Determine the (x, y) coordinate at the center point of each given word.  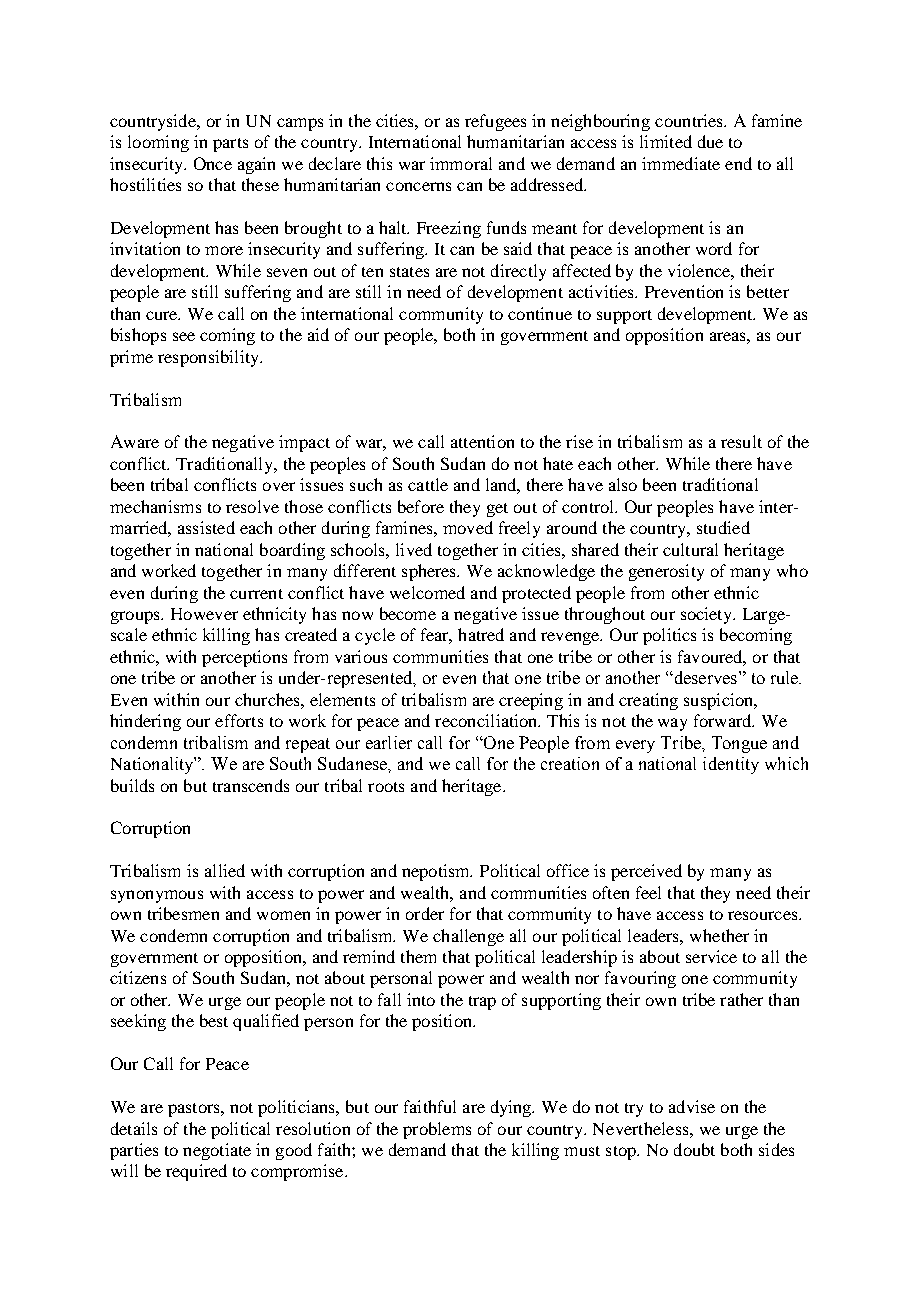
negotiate (217, 1151)
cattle (428, 484)
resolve (252, 506)
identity (731, 765)
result (741, 441)
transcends (251, 785)
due (710, 141)
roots (386, 787)
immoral (461, 163)
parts (230, 145)
